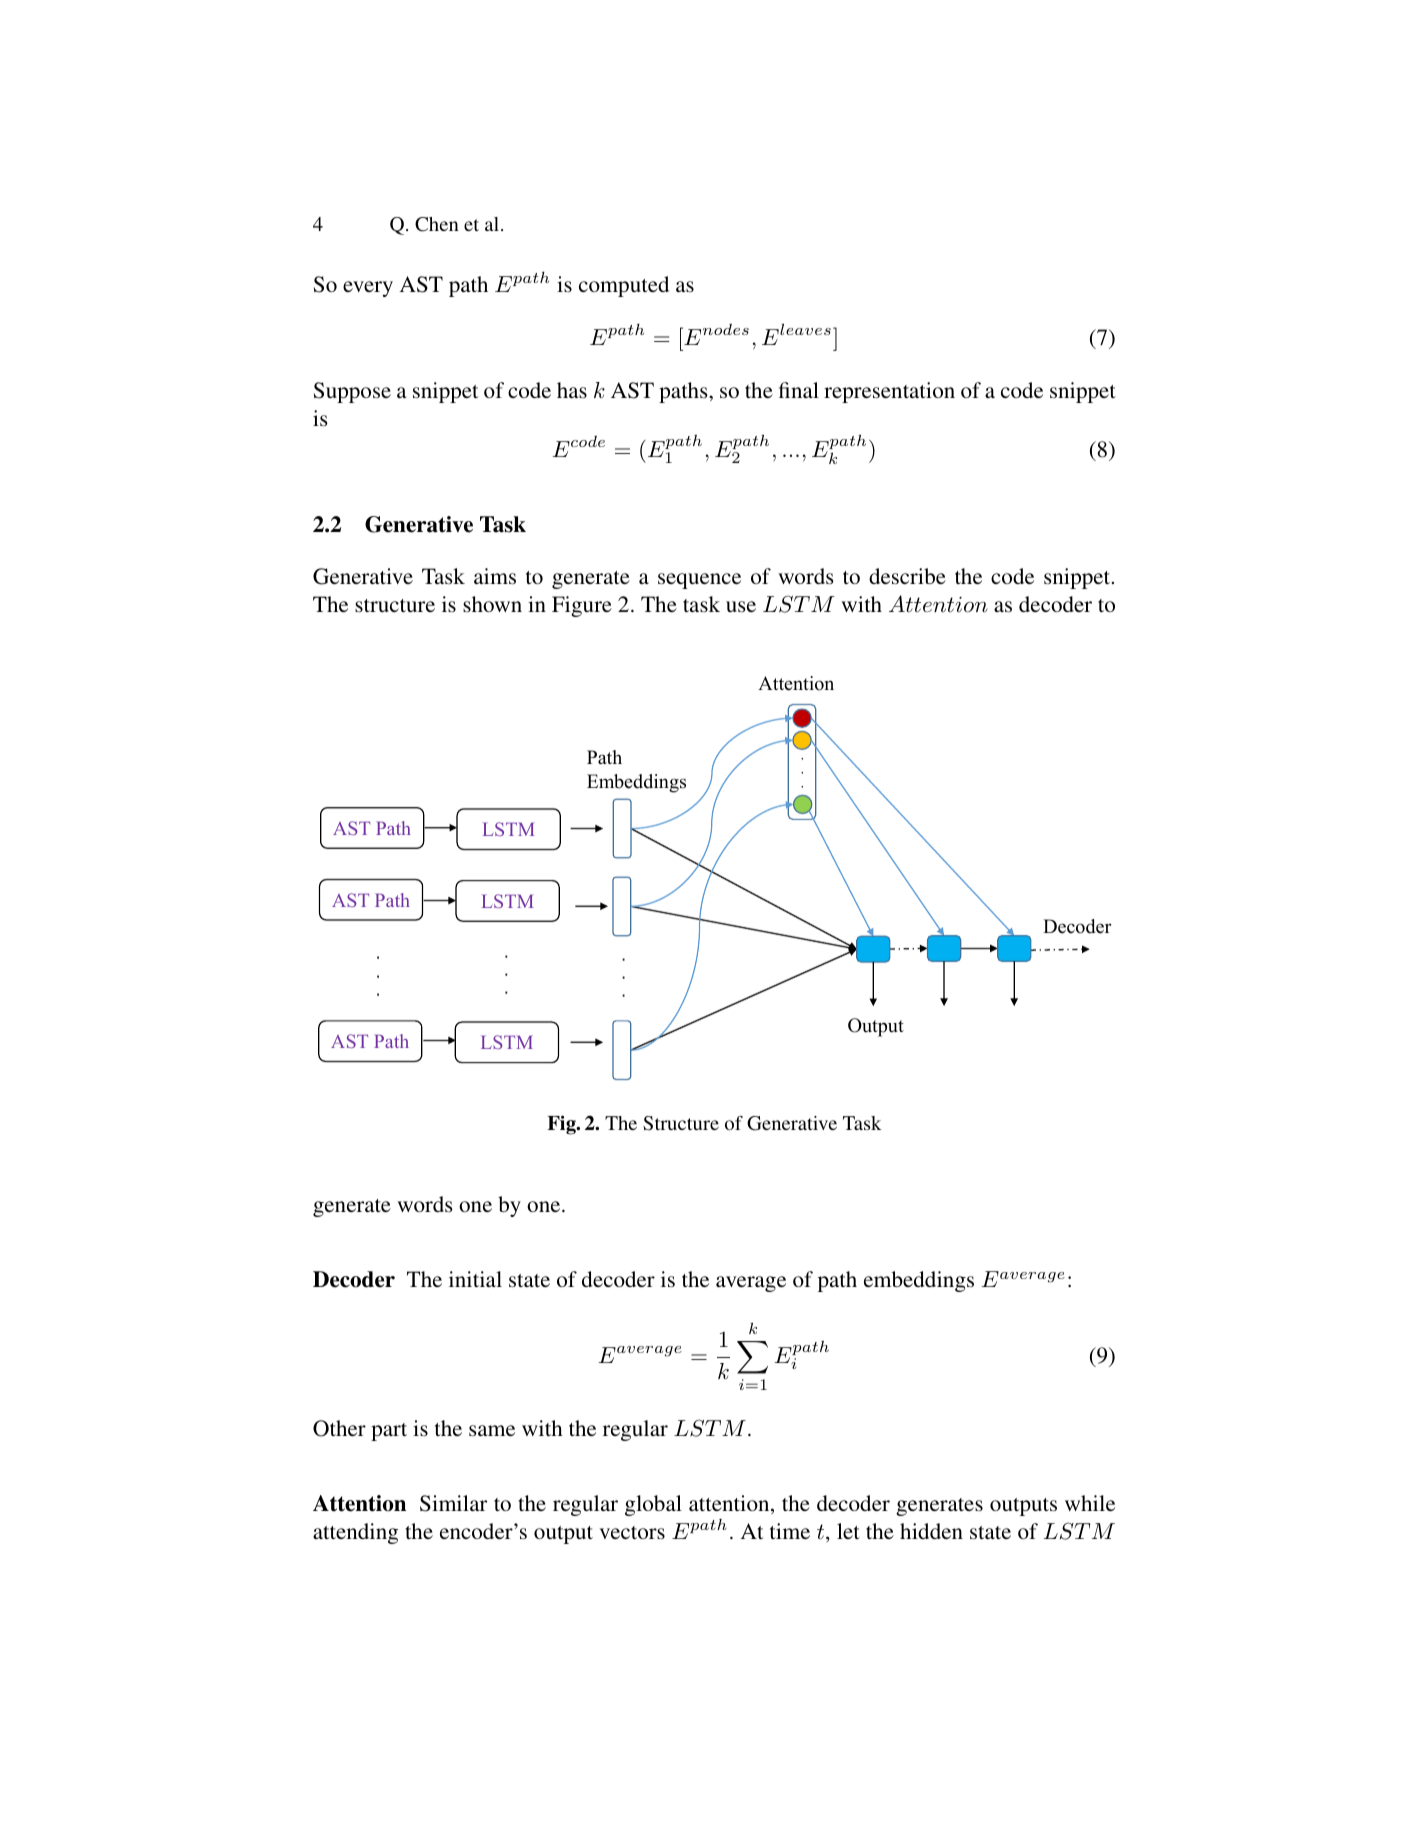  I want to click on aims, so click(495, 576).
